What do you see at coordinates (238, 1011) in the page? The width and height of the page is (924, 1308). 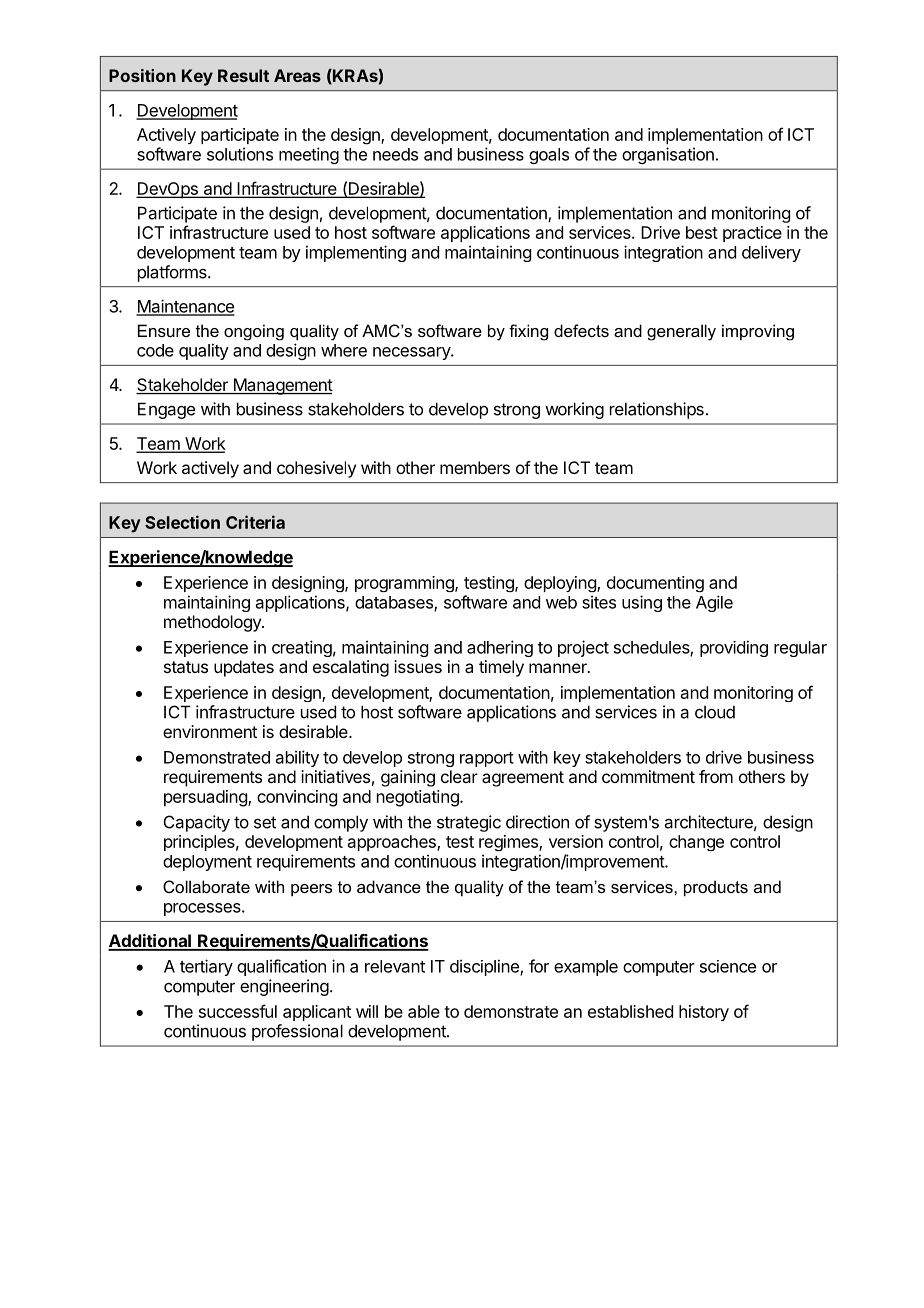 I see `successful` at bounding box center [238, 1011].
